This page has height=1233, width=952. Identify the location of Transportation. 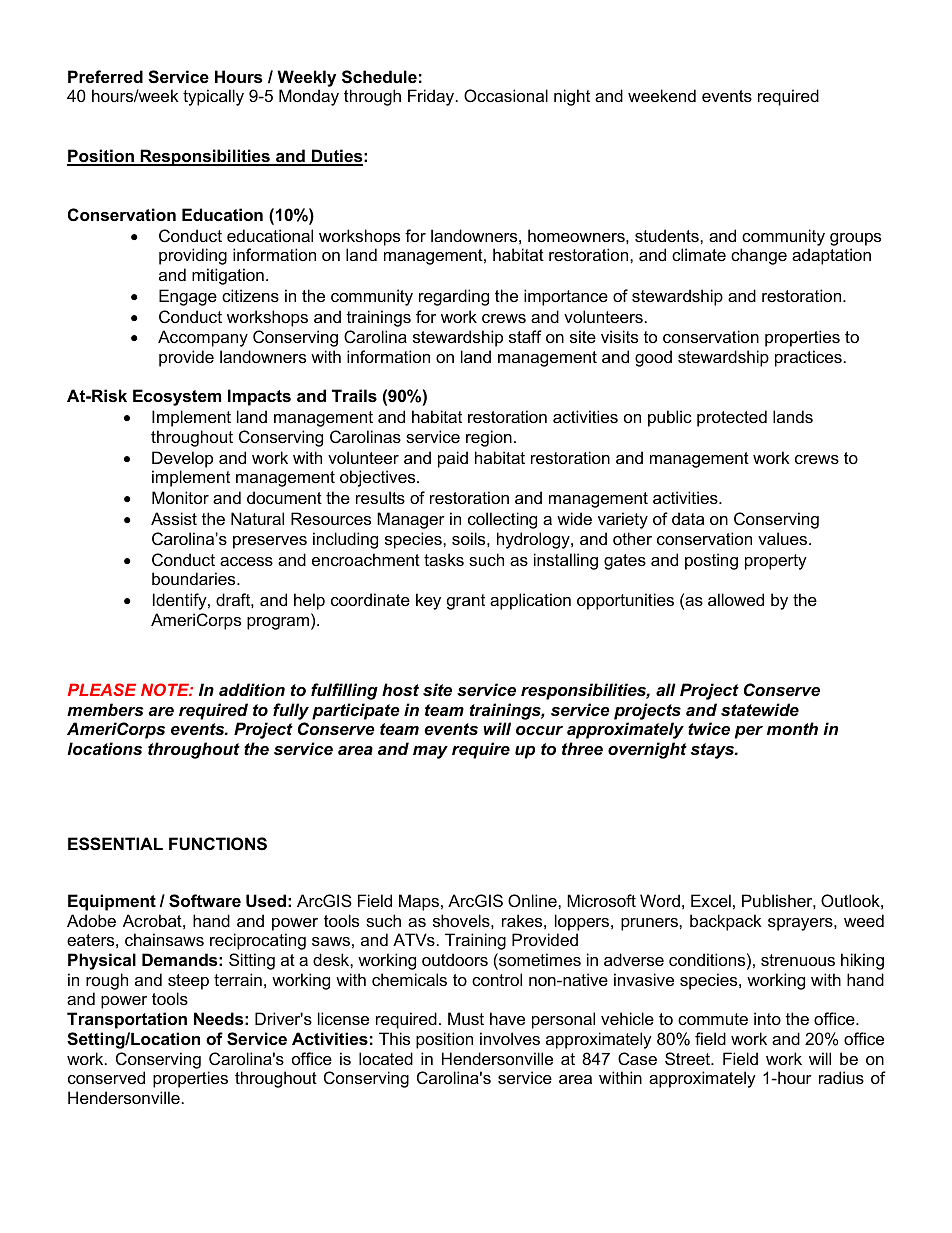
(127, 1020).
